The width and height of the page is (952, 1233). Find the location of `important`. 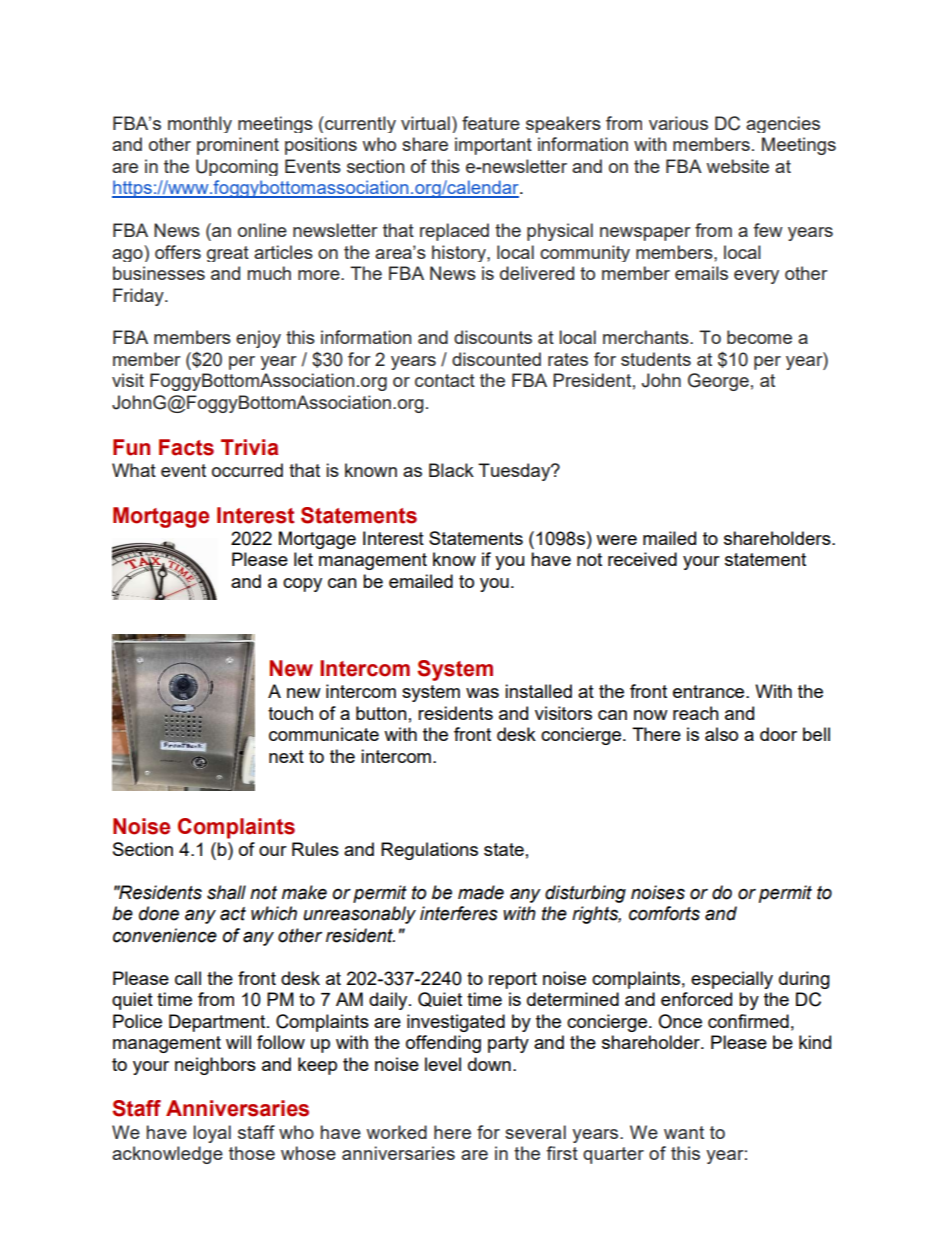

important is located at coordinates (493, 146).
